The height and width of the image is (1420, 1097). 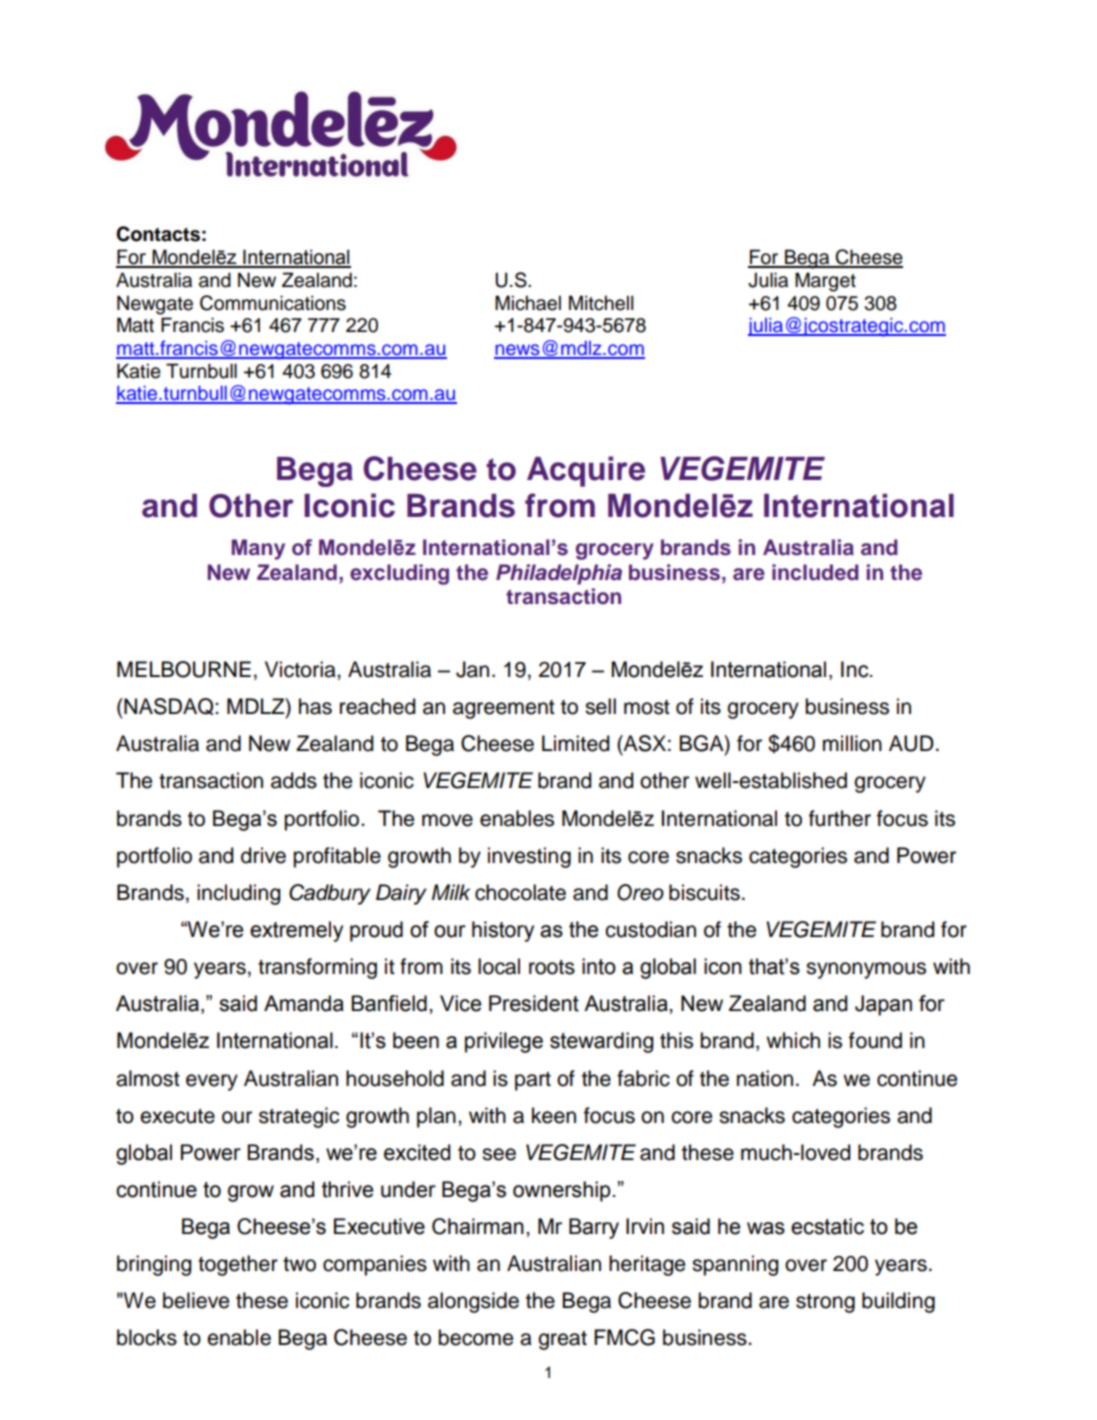 What do you see at coordinates (552, 967) in the image?
I see `roots` at bounding box center [552, 967].
